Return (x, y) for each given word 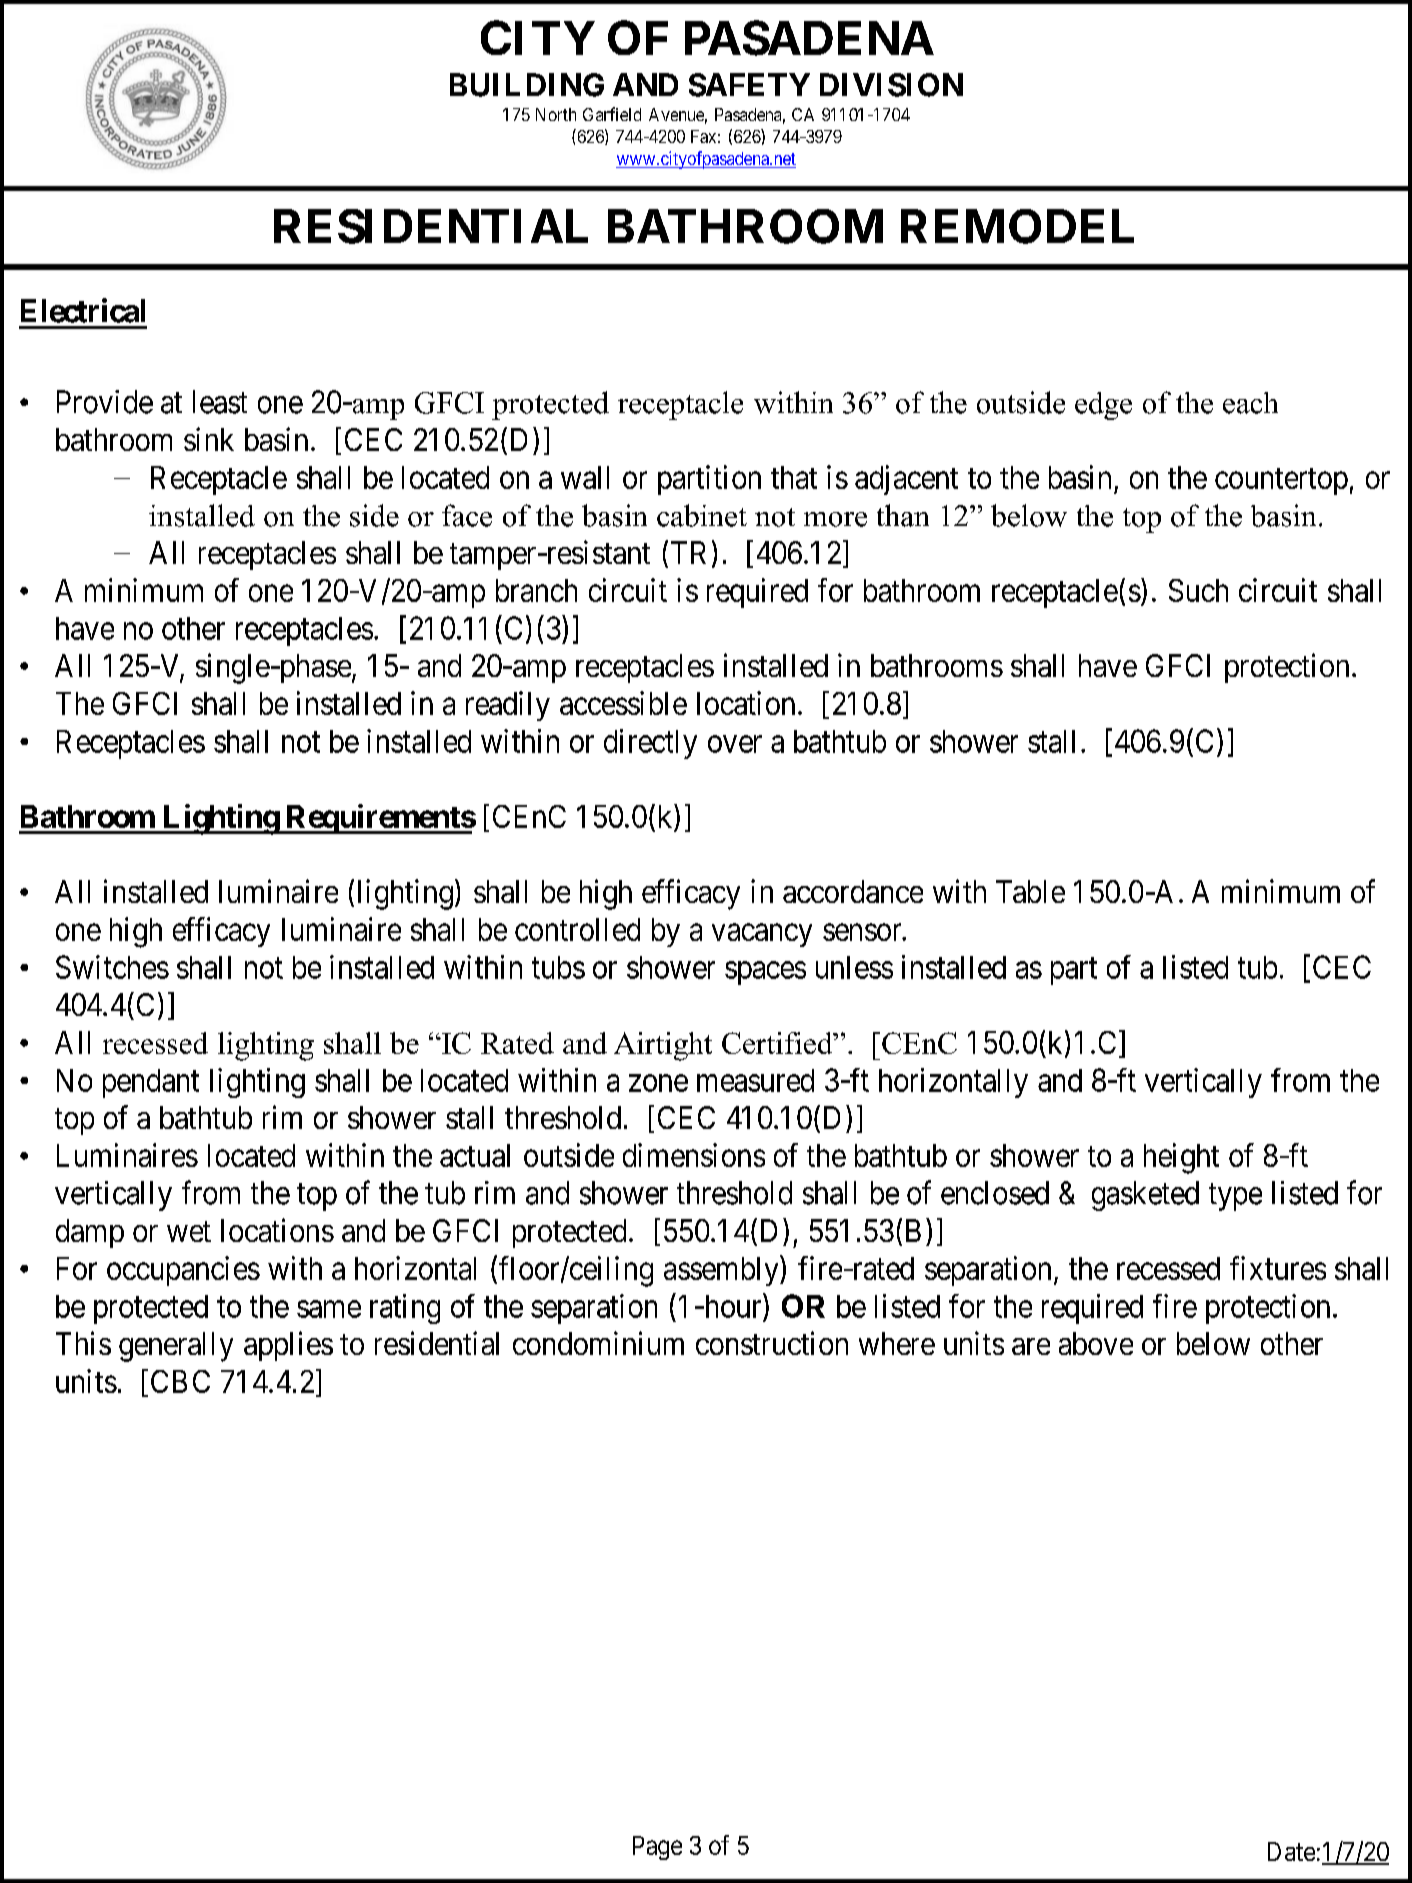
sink (209, 439)
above (1096, 1343)
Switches (112, 967)
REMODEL (1017, 226)
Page (657, 1848)
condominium (598, 1343)
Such (1198, 590)
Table (1030, 891)
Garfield (612, 114)
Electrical (83, 310)
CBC (180, 1381)
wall (585, 477)
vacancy (762, 935)
